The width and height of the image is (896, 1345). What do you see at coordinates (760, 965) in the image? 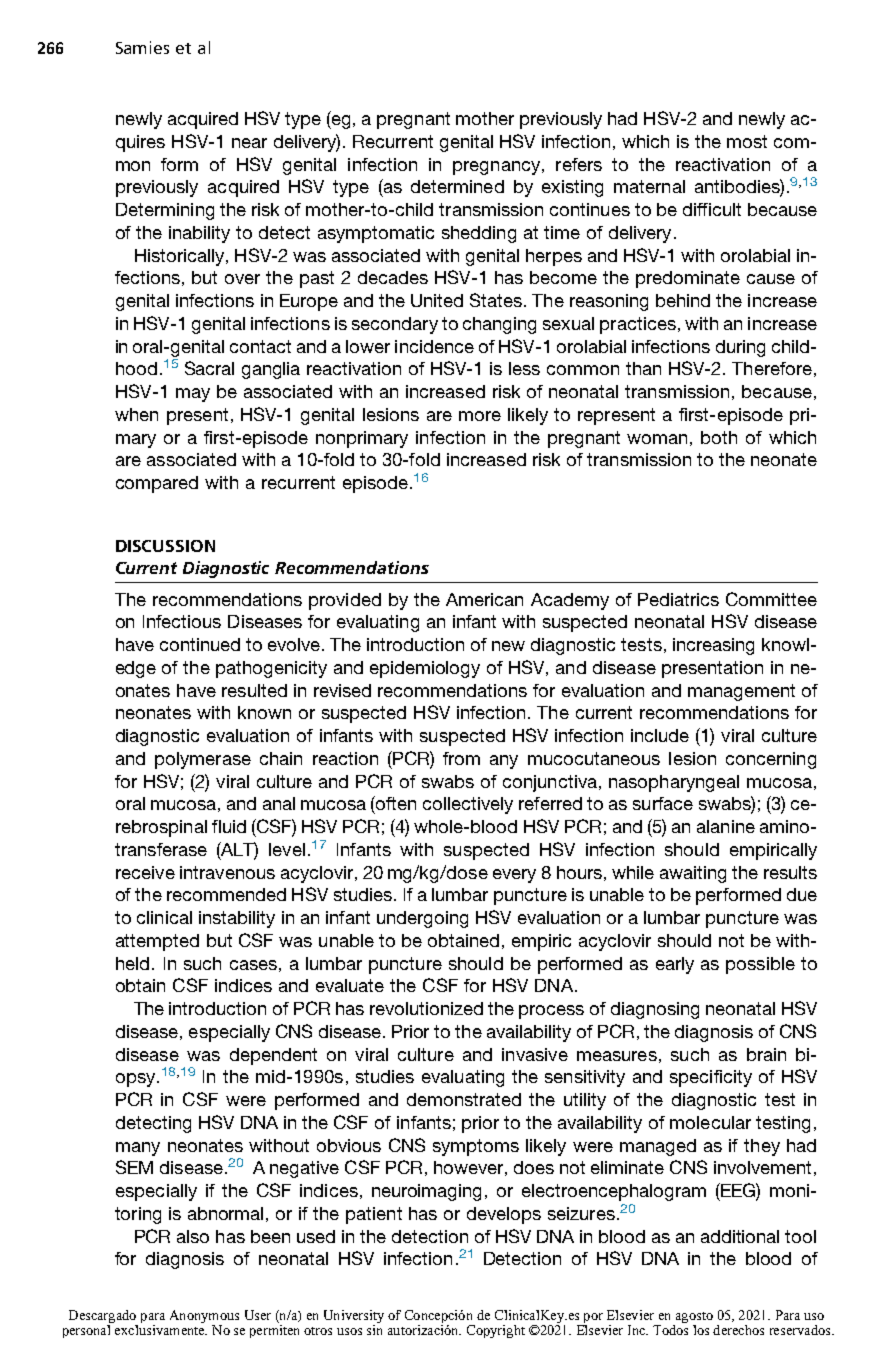
I see `possible` at bounding box center [760, 965].
